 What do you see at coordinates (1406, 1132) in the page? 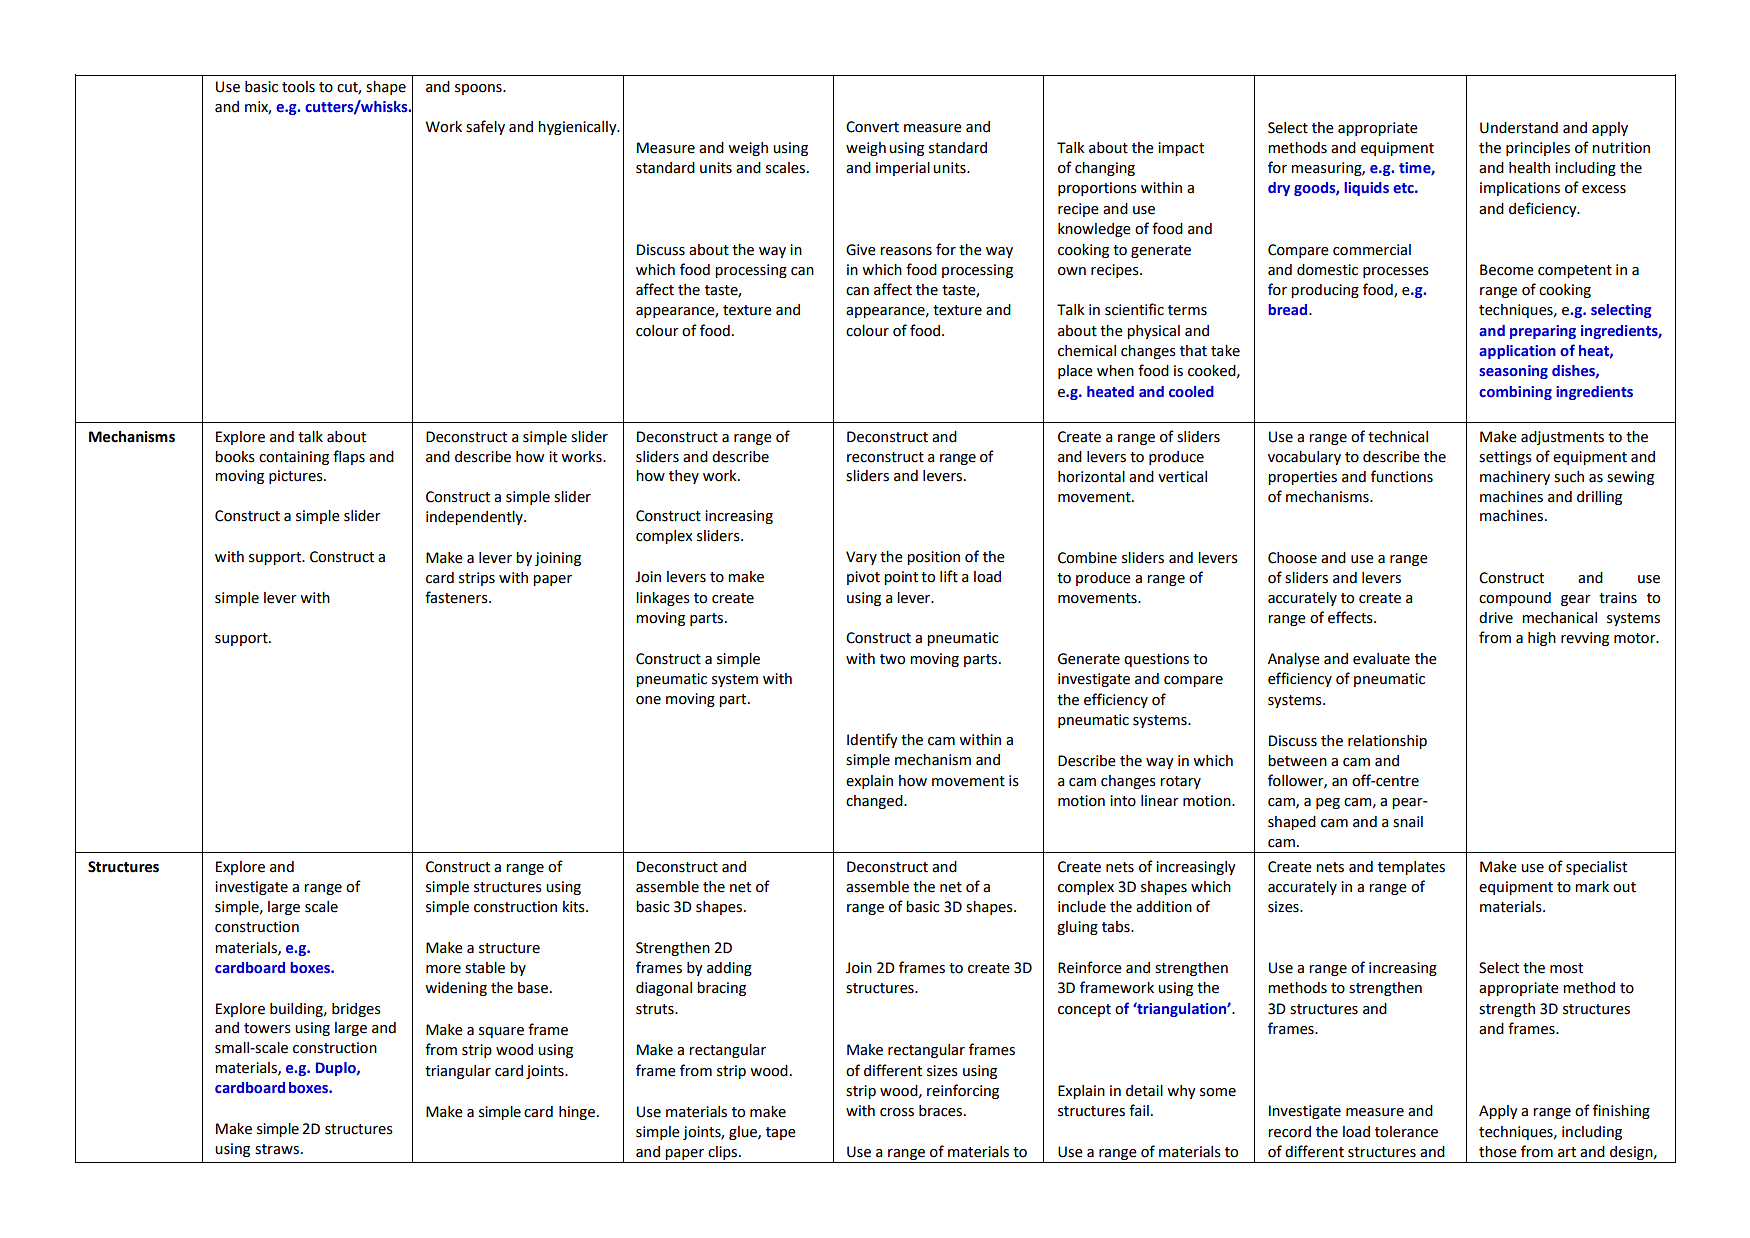
I see `tolerance` at bounding box center [1406, 1132].
